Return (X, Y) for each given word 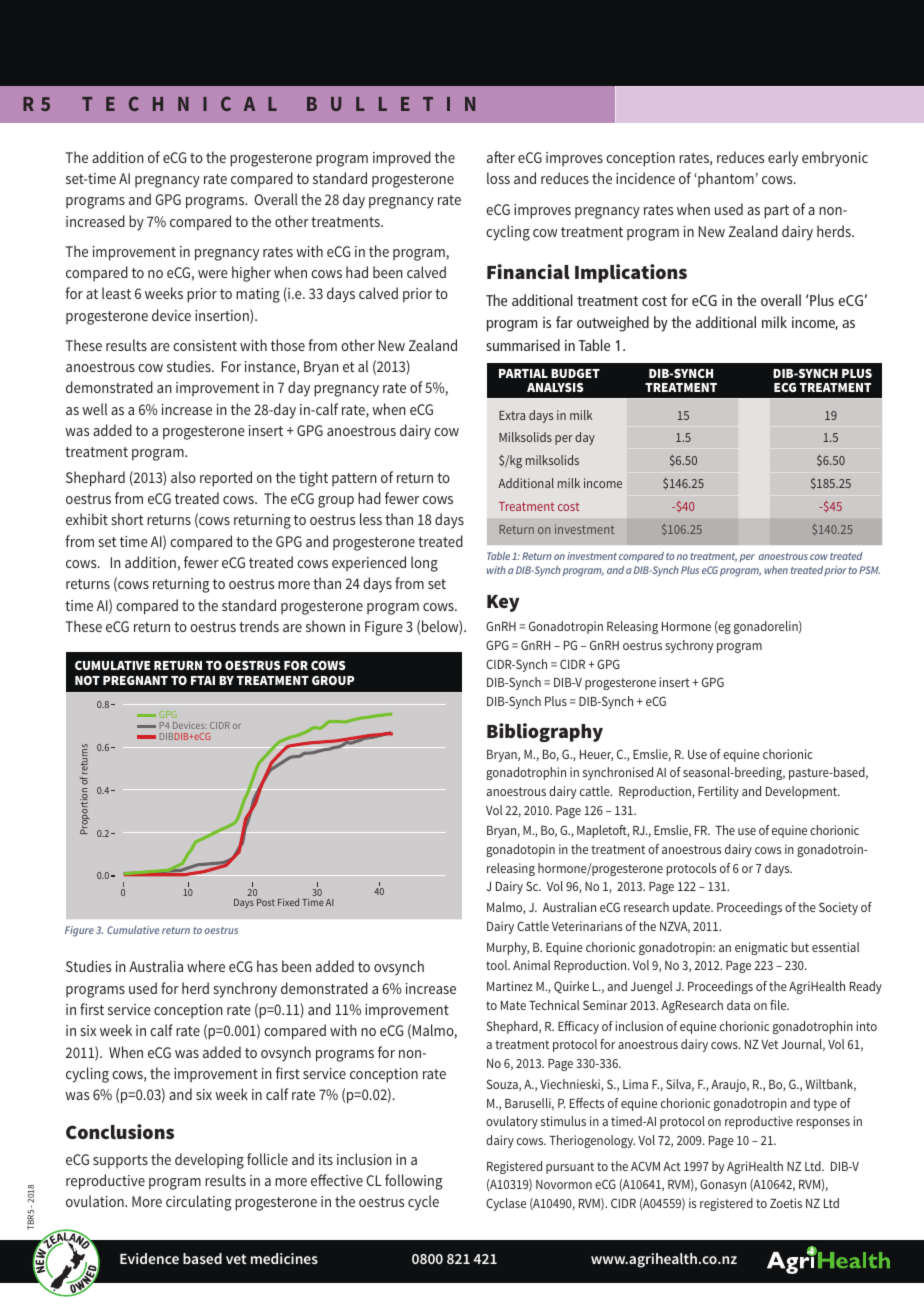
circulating (199, 1203)
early (783, 159)
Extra (512, 415)
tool (498, 965)
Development (803, 792)
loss (498, 178)
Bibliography (545, 732)
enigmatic (761, 948)
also (183, 477)
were (213, 274)
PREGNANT (135, 680)
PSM (869, 570)
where (206, 966)
